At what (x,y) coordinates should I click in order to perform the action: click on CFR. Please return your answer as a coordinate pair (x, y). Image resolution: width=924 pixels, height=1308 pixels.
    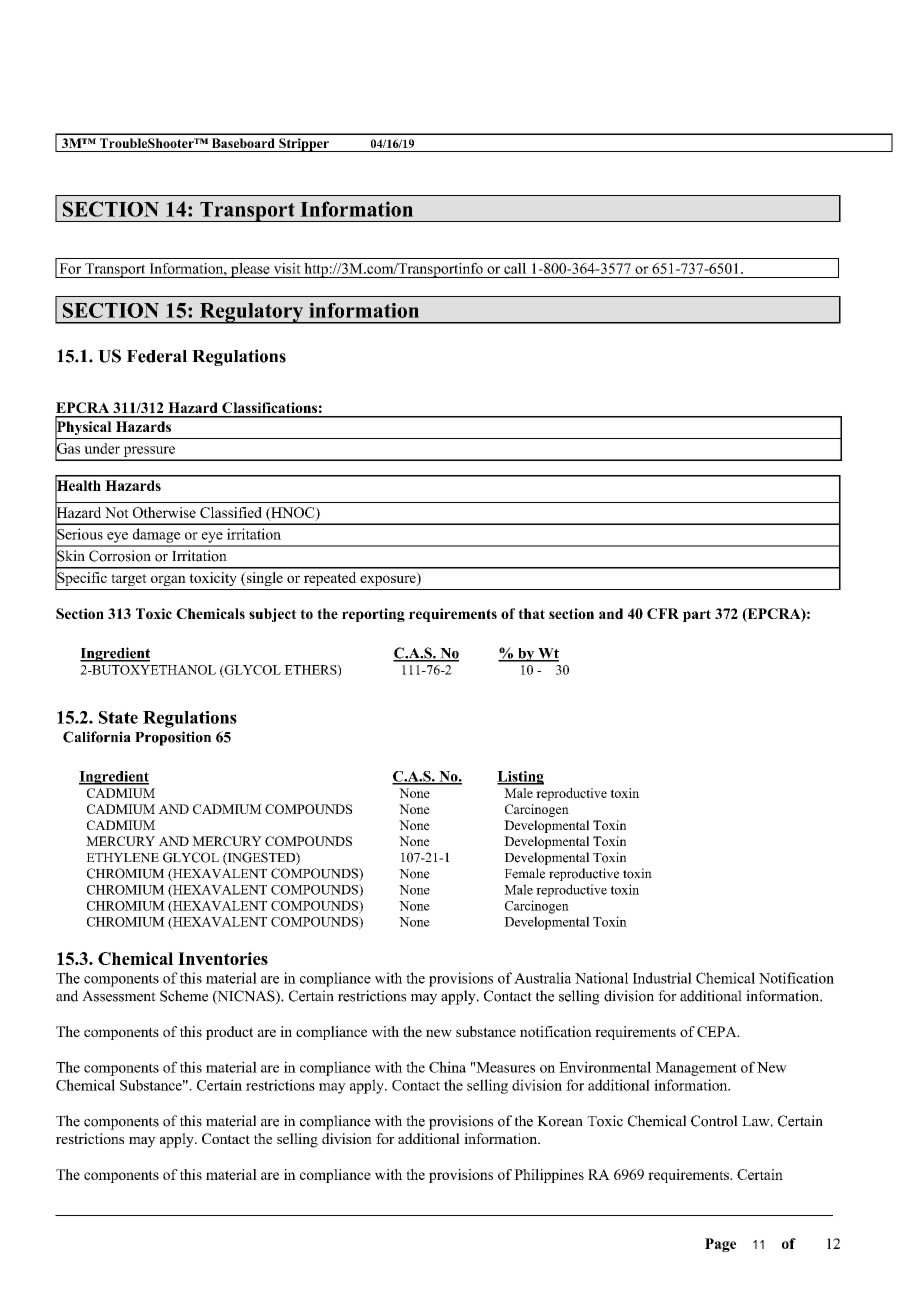
    Looking at the image, I should click on (663, 613).
